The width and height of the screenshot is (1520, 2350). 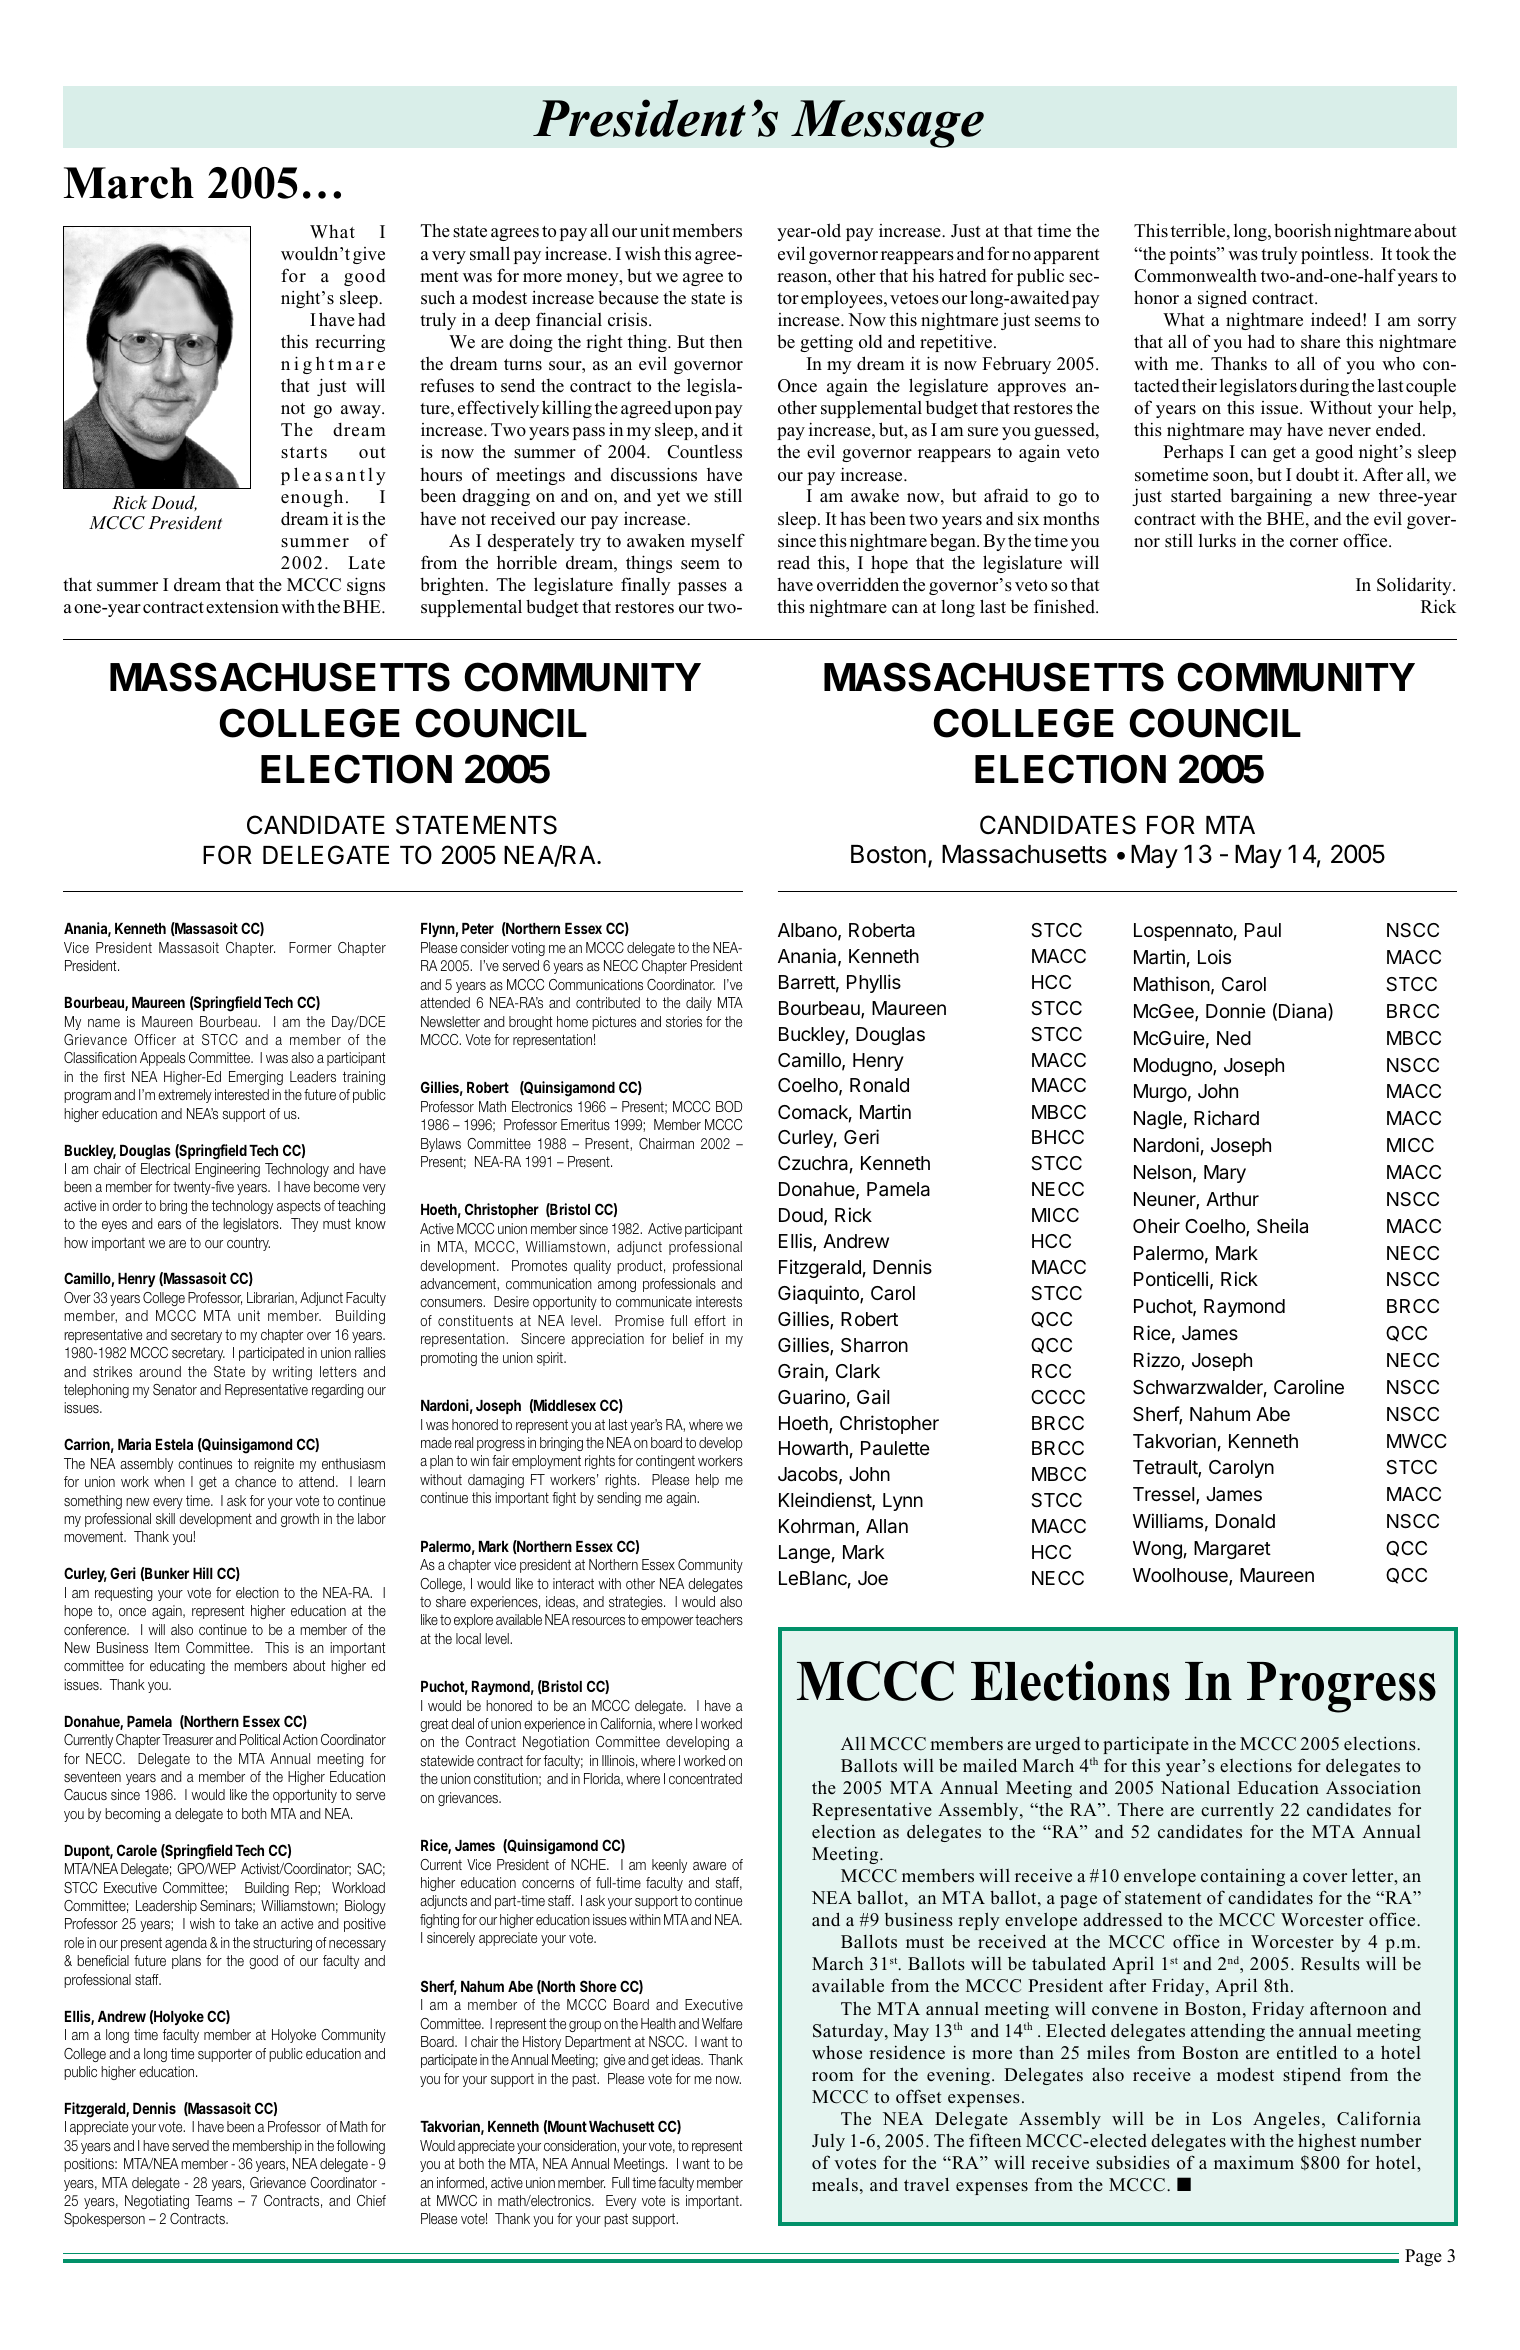 What do you see at coordinates (350, 343) in the screenshot?
I see `recurring` at bounding box center [350, 343].
